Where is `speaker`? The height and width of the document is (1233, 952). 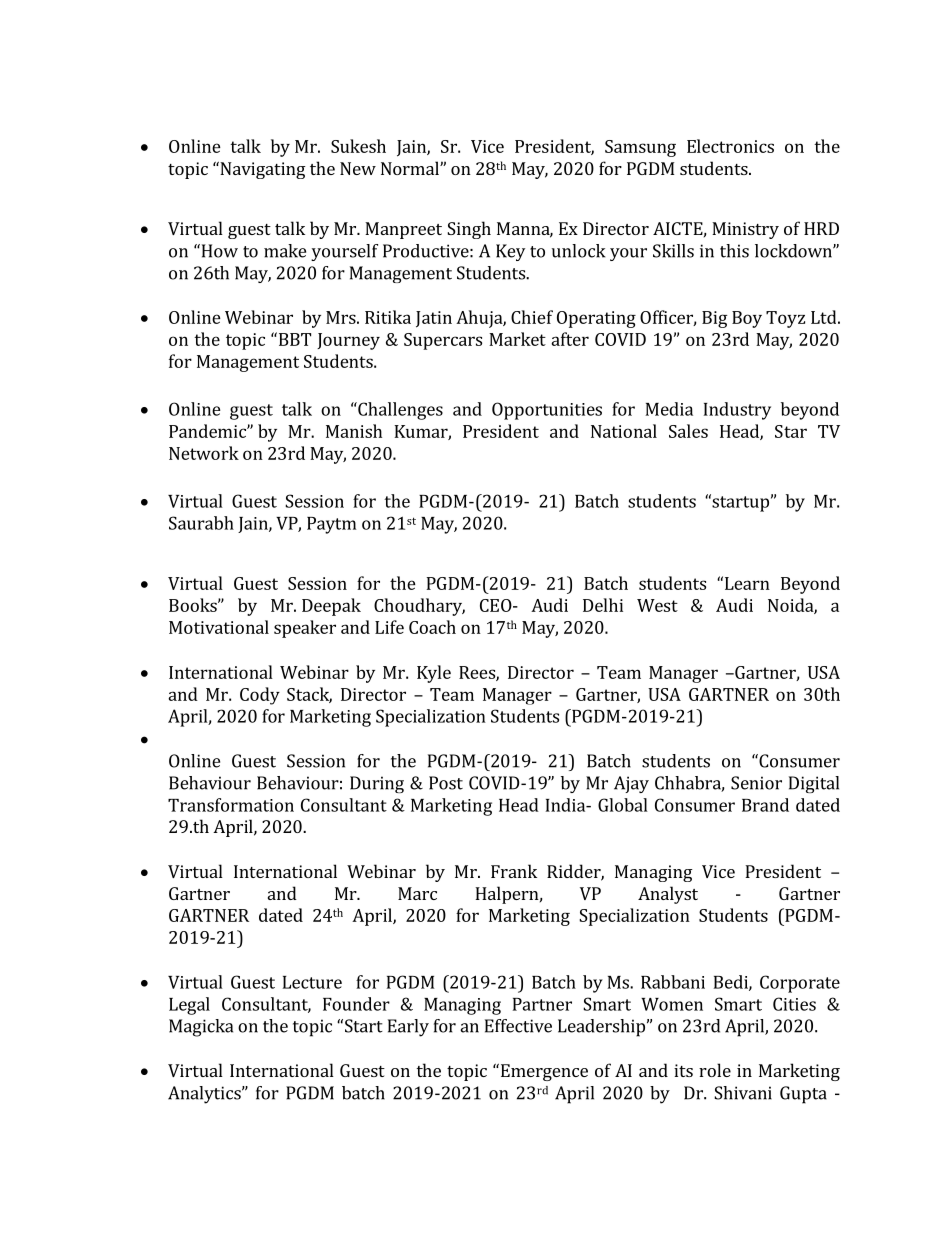 speaker is located at coordinates (305, 629).
